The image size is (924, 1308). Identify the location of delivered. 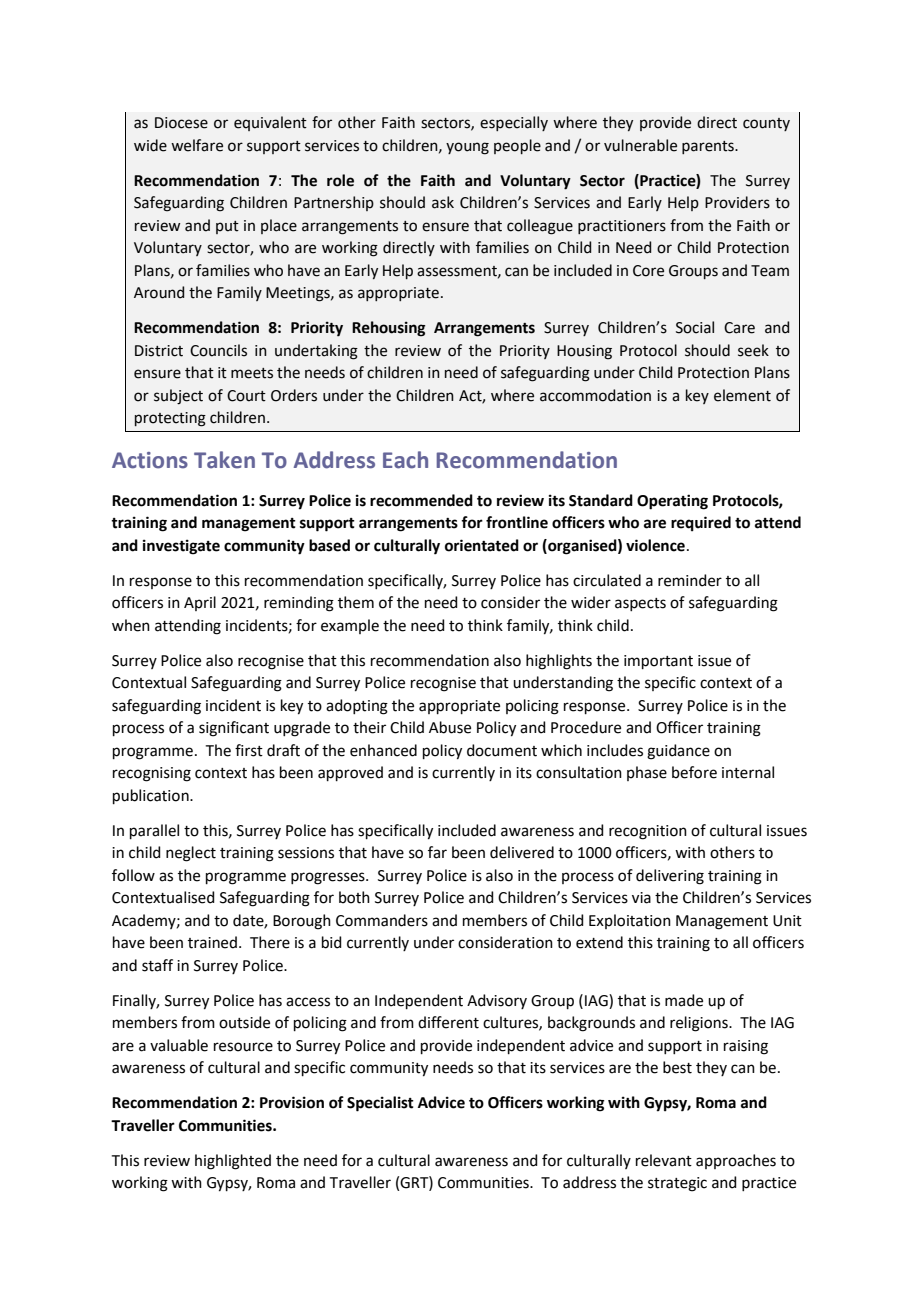
(522, 852).
